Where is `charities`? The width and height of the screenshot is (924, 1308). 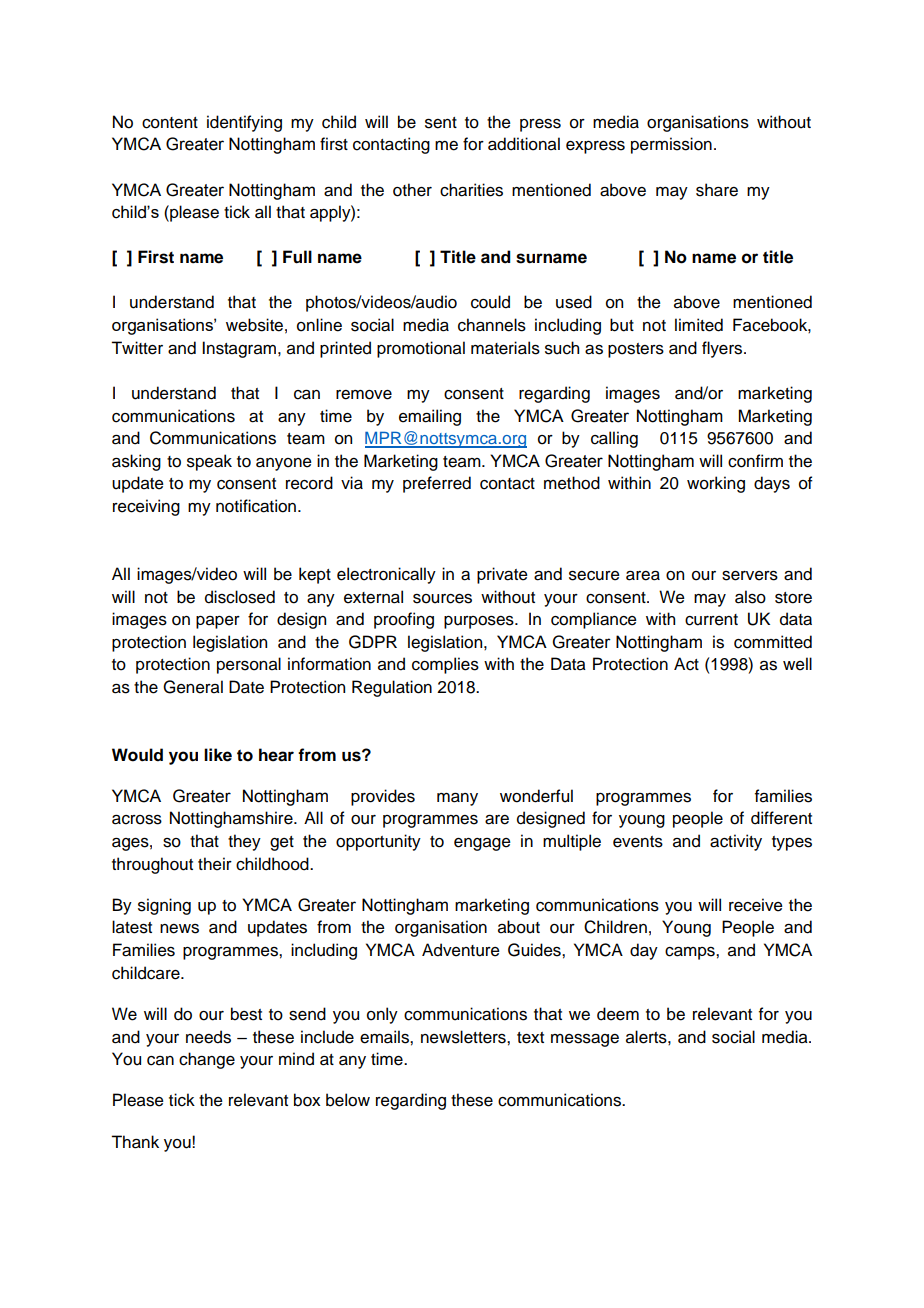
charities is located at coordinates (471, 190).
